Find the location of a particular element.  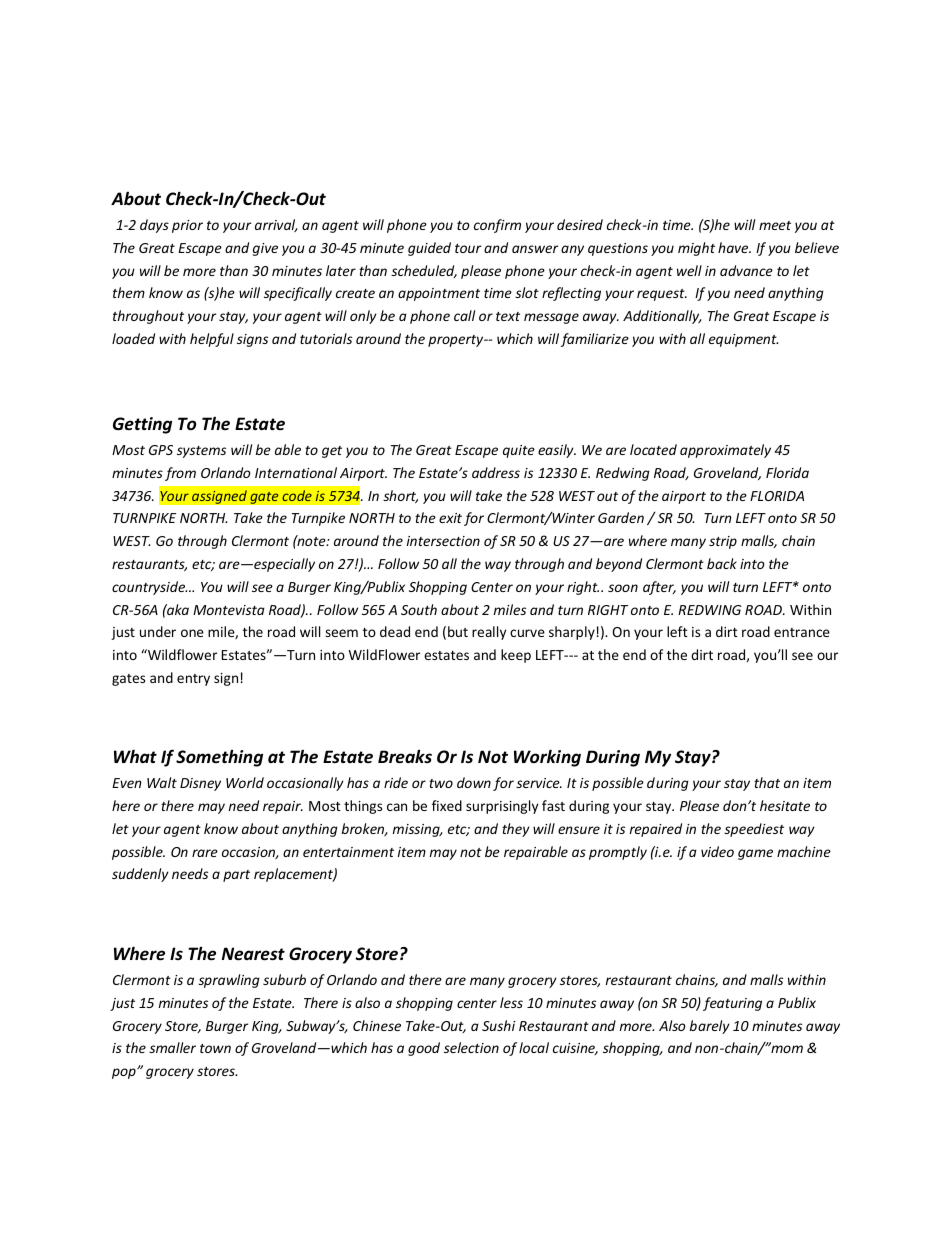

that is located at coordinates (767, 782).
